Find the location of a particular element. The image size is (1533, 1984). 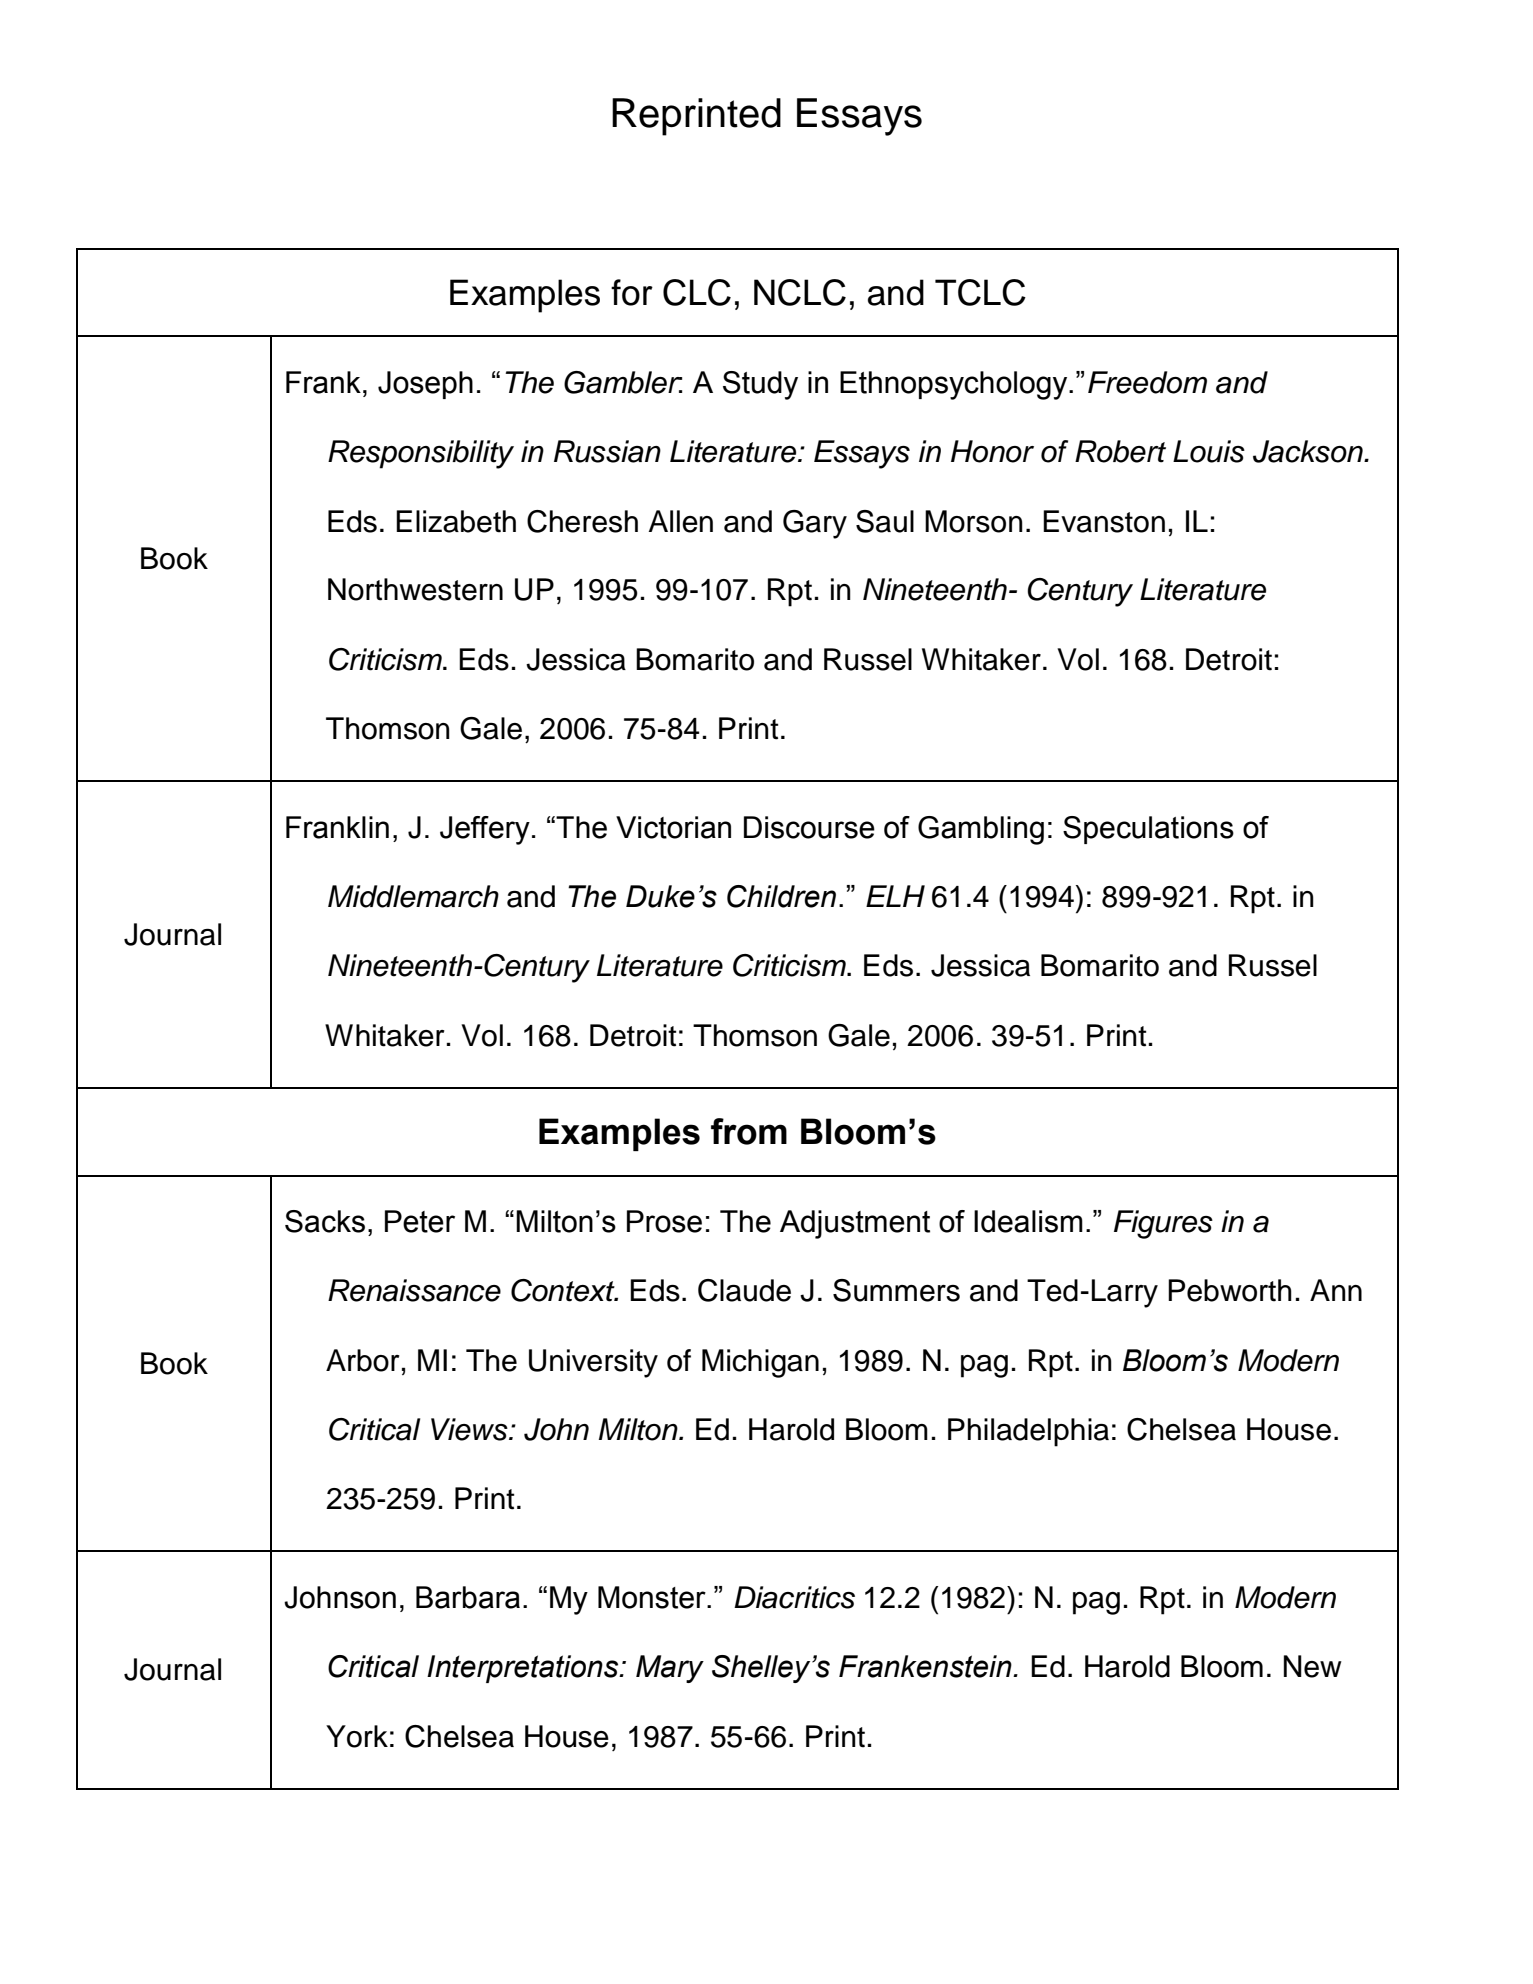

Jeffery is located at coordinates (485, 830).
